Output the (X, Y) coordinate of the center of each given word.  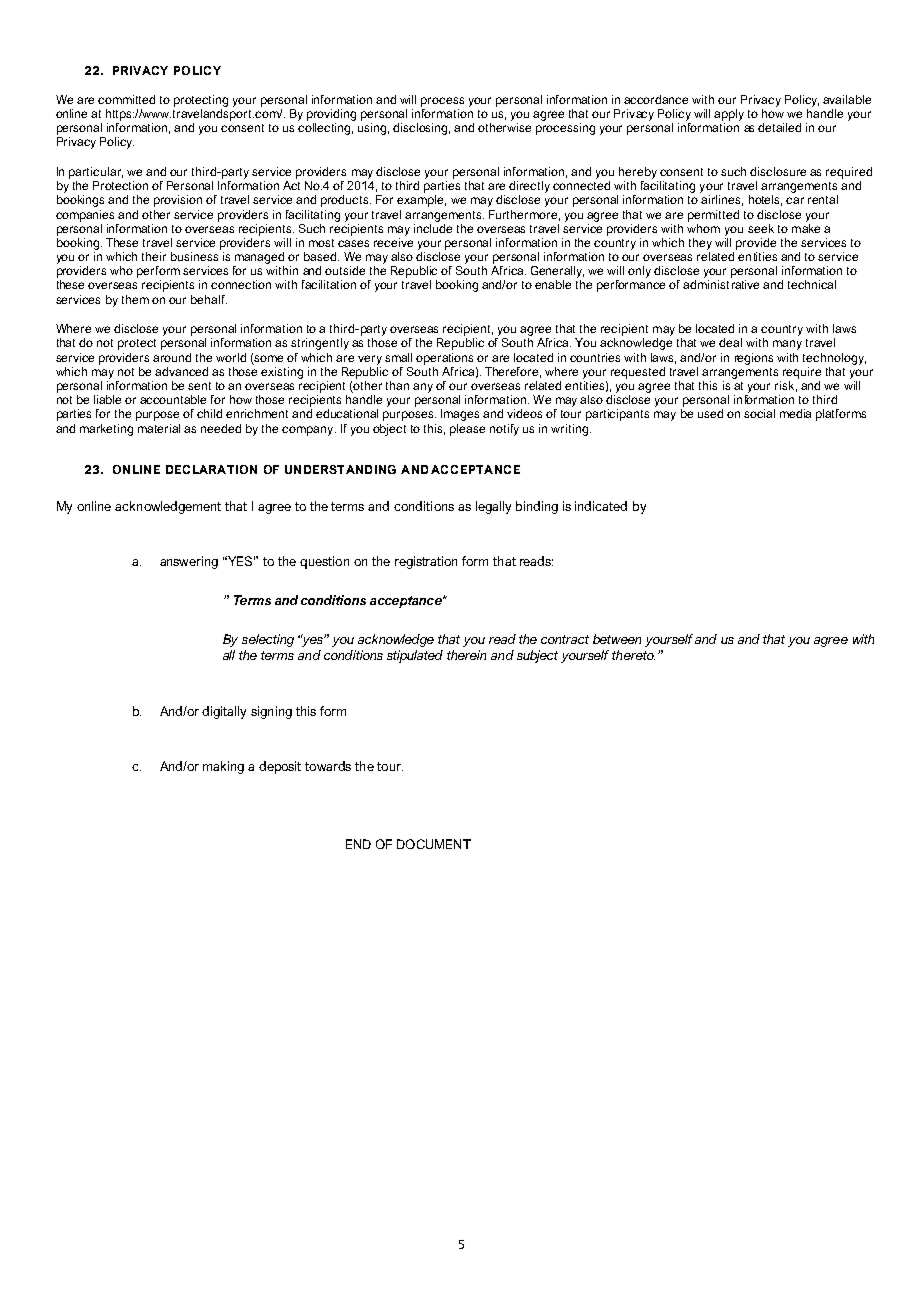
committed (126, 99)
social (759, 413)
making (223, 767)
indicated (601, 506)
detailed (779, 127)
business (194, 256)
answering (189, 562)
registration (426, 562)
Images (460, 415)
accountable (173, 399)
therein (466, 655)
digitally (224, 712)
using (373, 129)
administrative (721, 284)
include (433, 227)
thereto (633, 655)
